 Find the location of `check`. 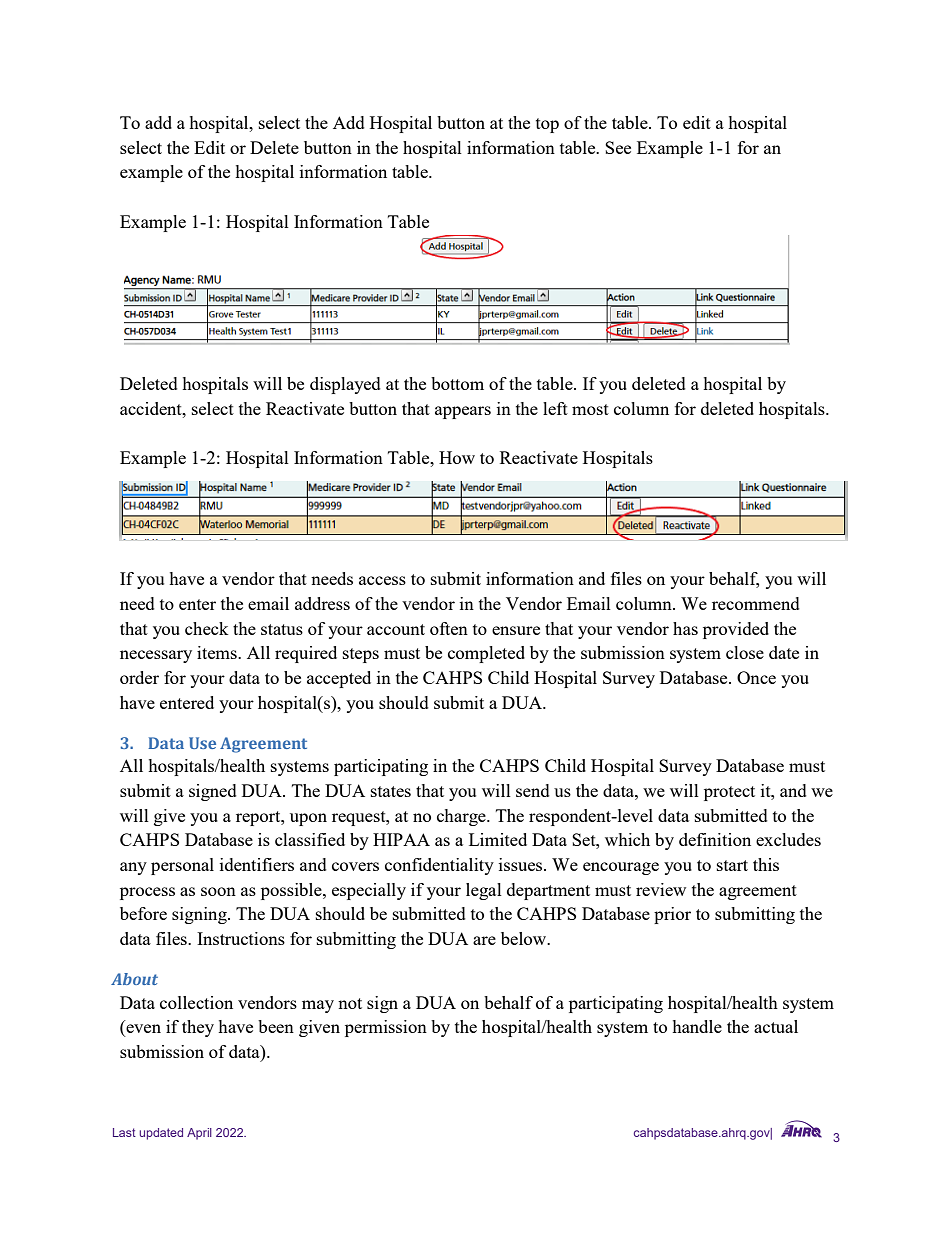

check is located at coordinates (207, 628).
